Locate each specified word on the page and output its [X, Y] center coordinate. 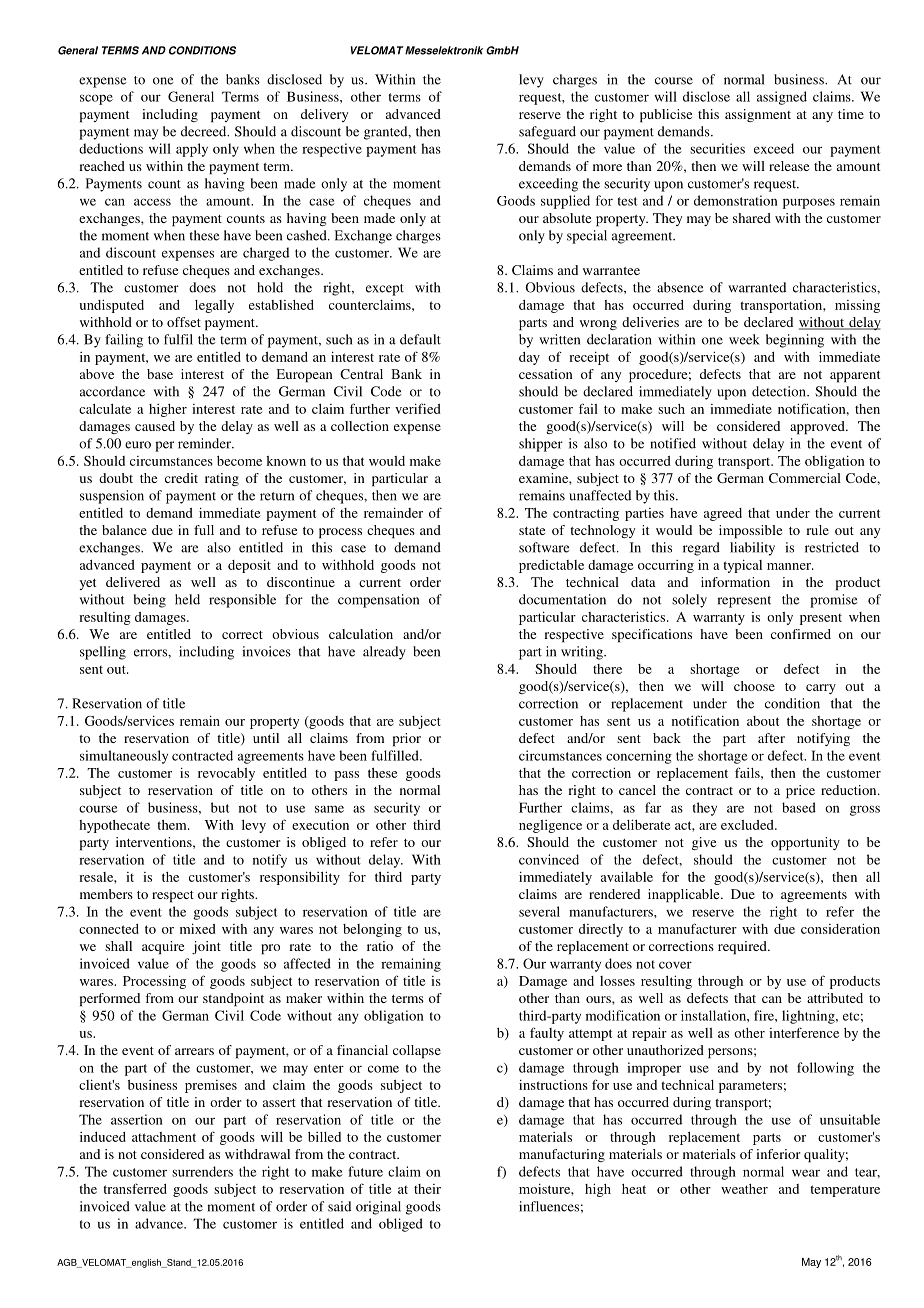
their [427, 1189]
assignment [758, 115]
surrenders [202, 1171]
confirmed [801, 634]
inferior [778, 1154]
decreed [205, 131]
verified [417, 408]
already [384, 653]
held [187, 599]
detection [780, 391]
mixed [197, 928]
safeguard [547, 133]
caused [155, 426]
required [743, 948]
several [539, 911]
